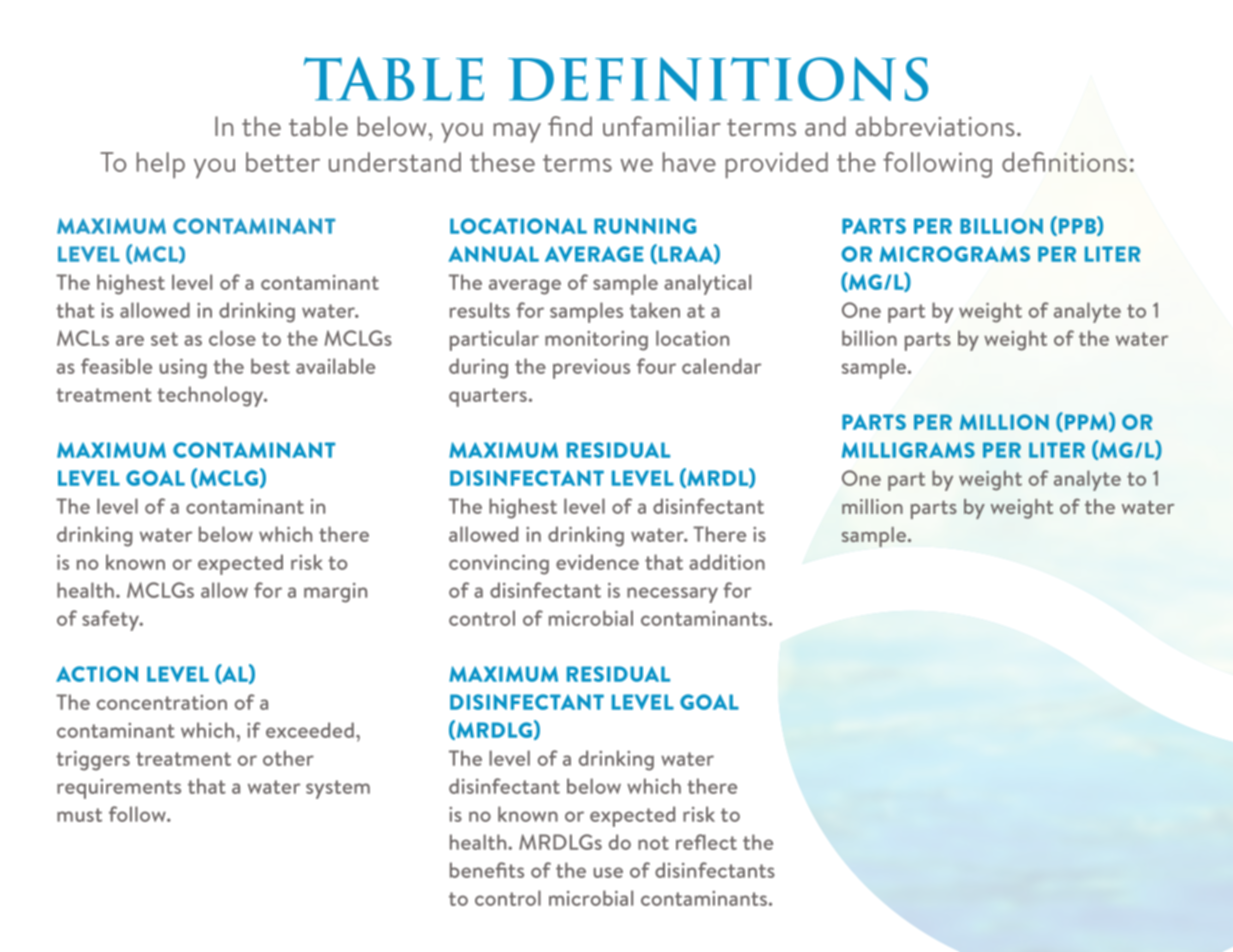  What do you see at coordinates (706, 842) in the screenshot?
I see `reflect` at bounding box center [706, 842].
